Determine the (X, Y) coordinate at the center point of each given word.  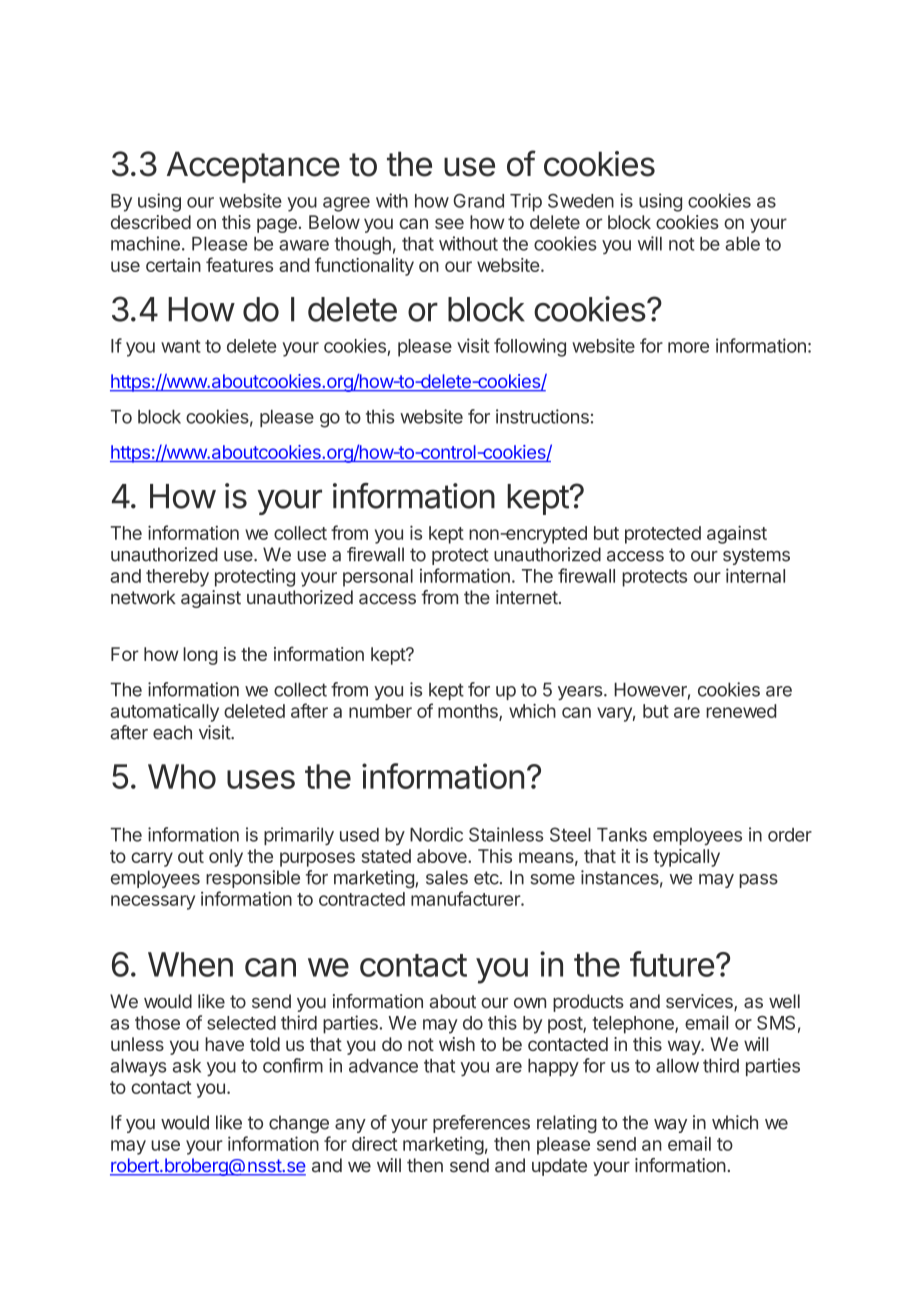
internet (527, 597)
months (469, 712)
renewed (741, 711)
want (181, 346)
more (688, 347)
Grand (478, 201)
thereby (177, 578)
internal (755, 575)
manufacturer (466, 898)
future (672, 964)
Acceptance (253, 167)
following (530, 347)
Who (182, 776)
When (190, 964)
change (299, 1124)
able (742, 244)
